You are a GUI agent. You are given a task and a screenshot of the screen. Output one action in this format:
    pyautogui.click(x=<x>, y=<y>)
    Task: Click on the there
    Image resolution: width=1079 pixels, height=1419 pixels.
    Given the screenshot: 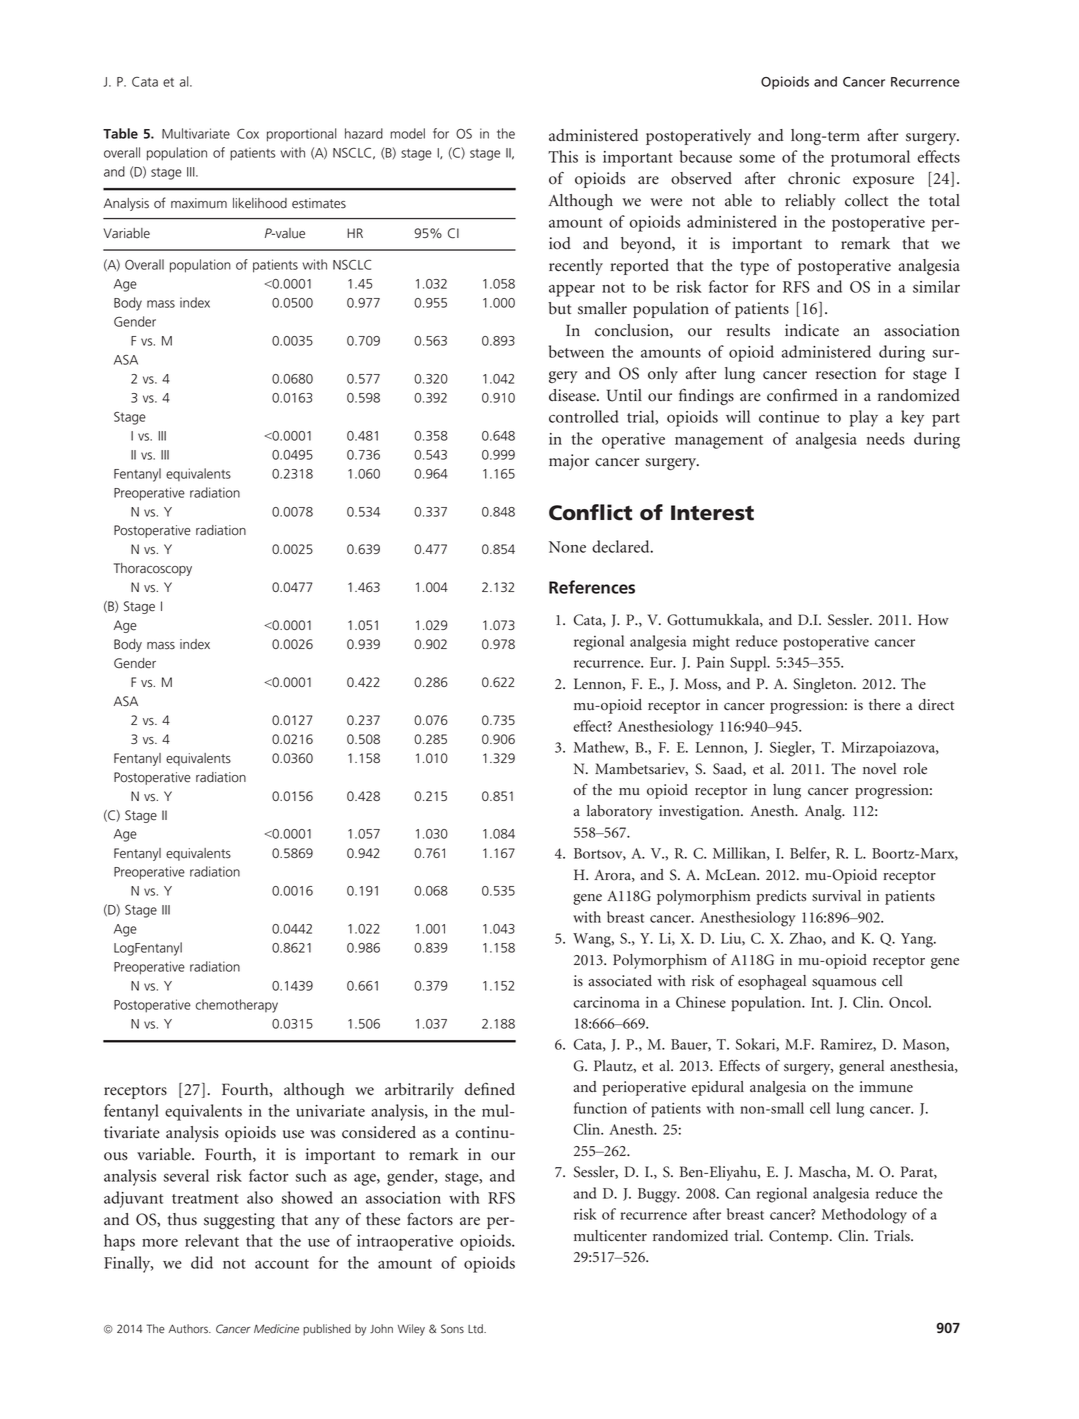 What is the action you would take?
    pyautogui.click(x=884, y=705)
